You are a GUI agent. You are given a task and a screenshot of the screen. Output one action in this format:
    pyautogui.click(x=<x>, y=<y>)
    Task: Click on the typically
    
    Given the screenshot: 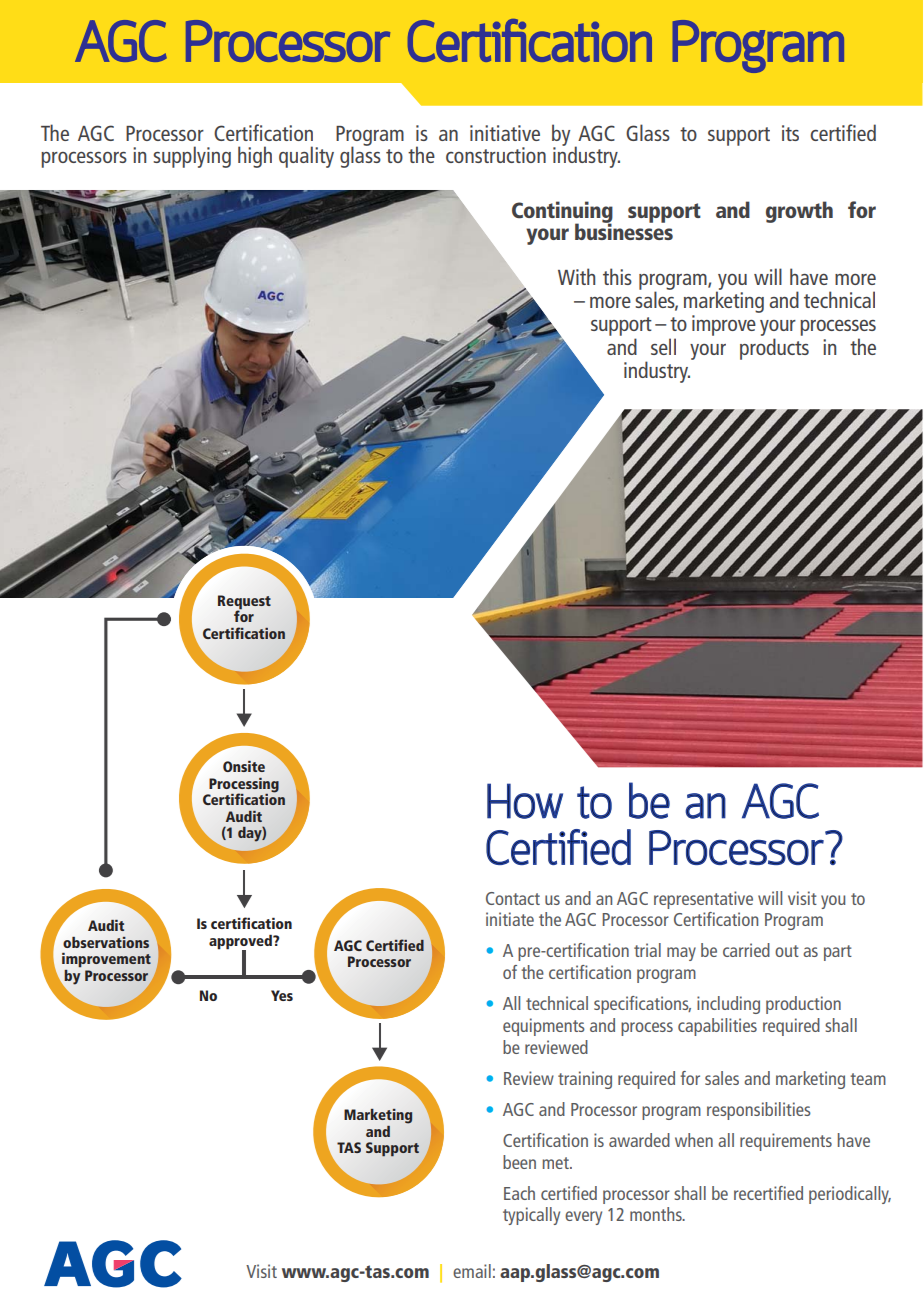 What is the action you would take?
    pyautogui.click(x=531, y=1216)
